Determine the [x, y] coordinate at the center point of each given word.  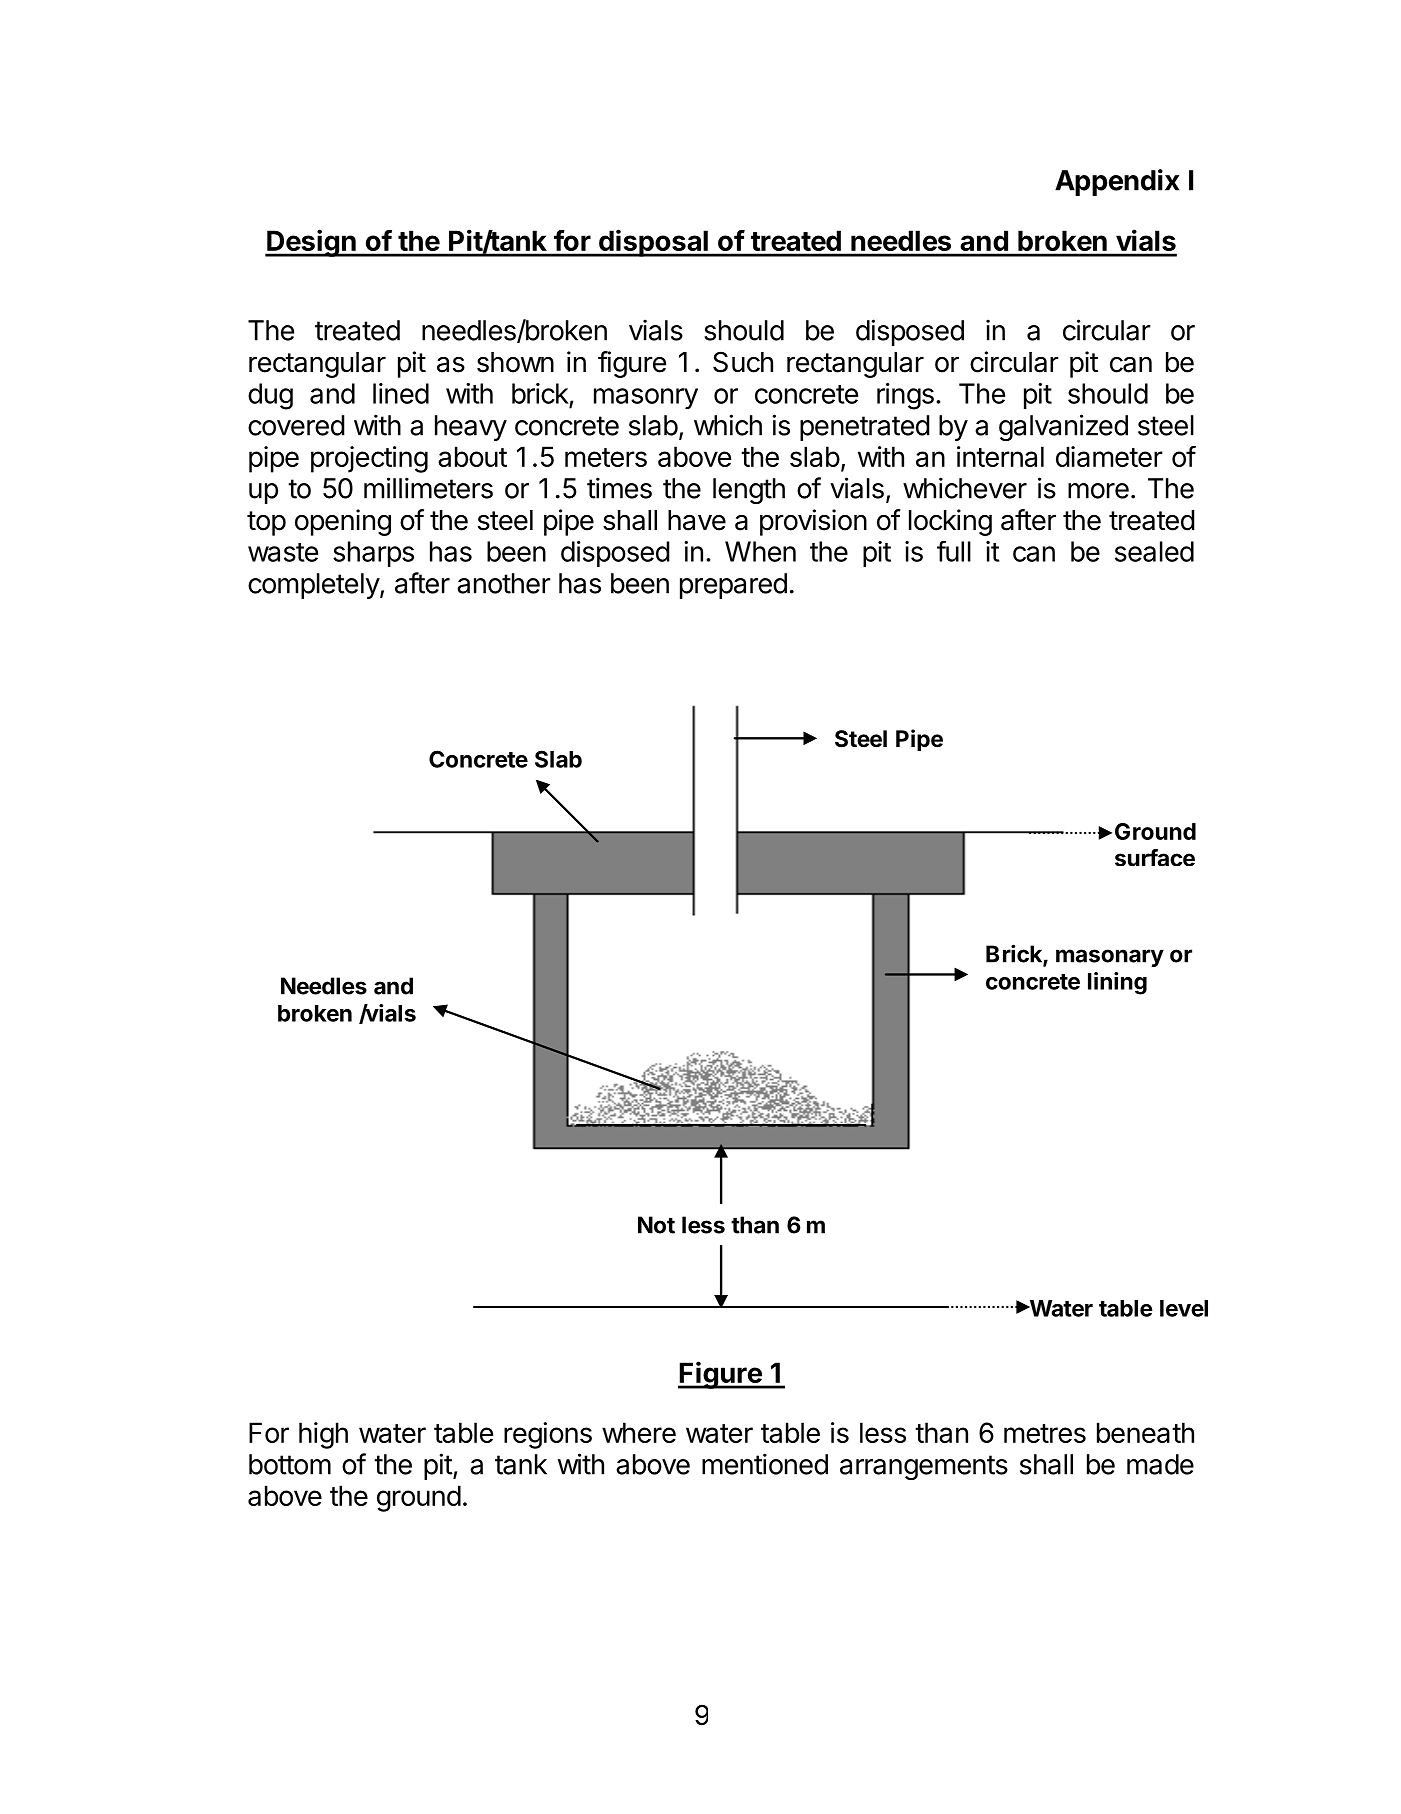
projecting [369, 459]
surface [1155, 857]
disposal [653, 243]
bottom [290, 1464]
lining [1117, 983]
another [504, 583]
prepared [733, 586]
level [1184, 1308]
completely [314, 586]
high [323, 1435]
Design [311, 243]
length [749, 491]
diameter [1109, 456]
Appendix [1117, 182]
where [639, 1432]
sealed [1154, 551]
